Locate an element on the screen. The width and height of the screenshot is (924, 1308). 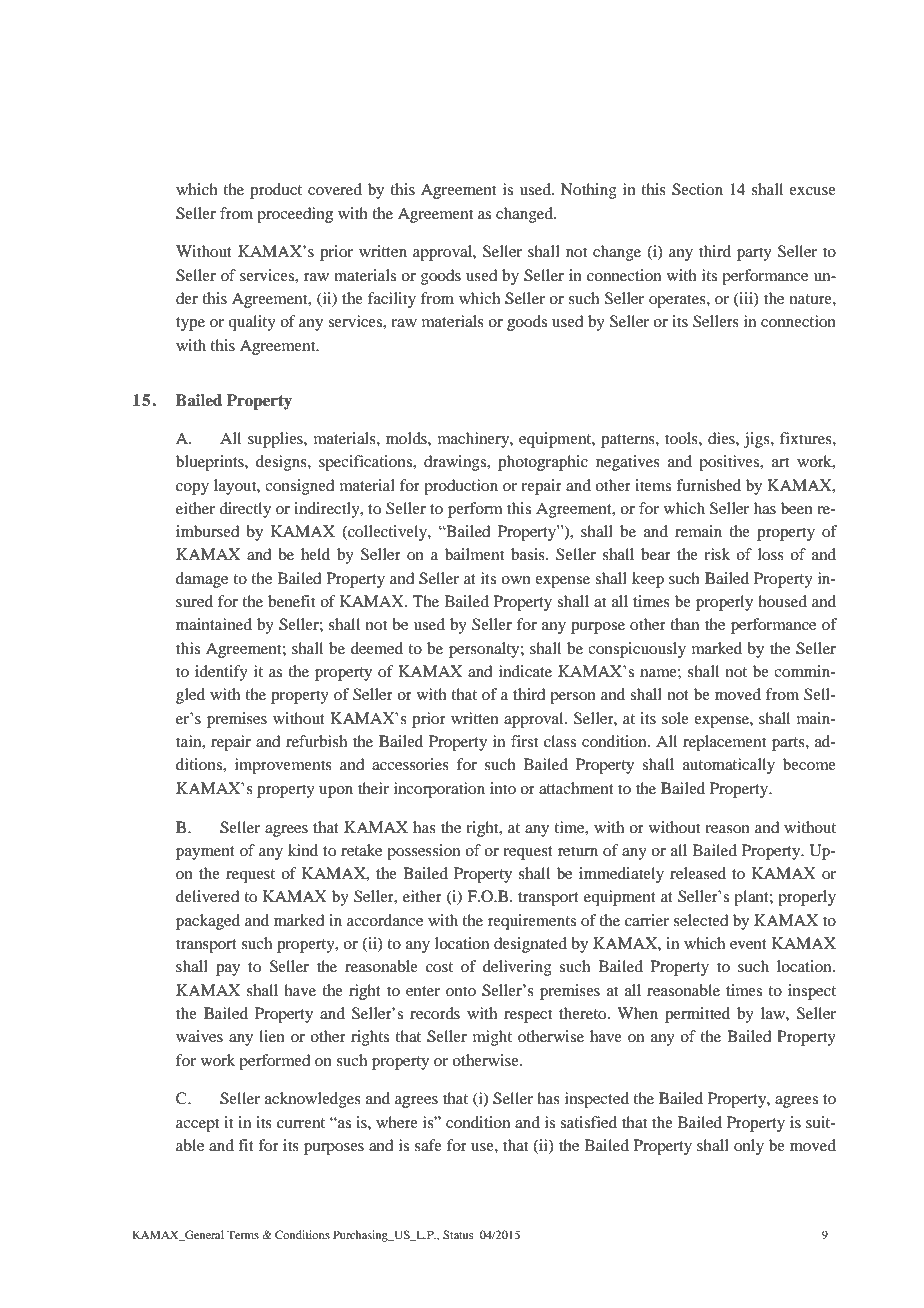
proceeding is located at coordinates (295, 215).
